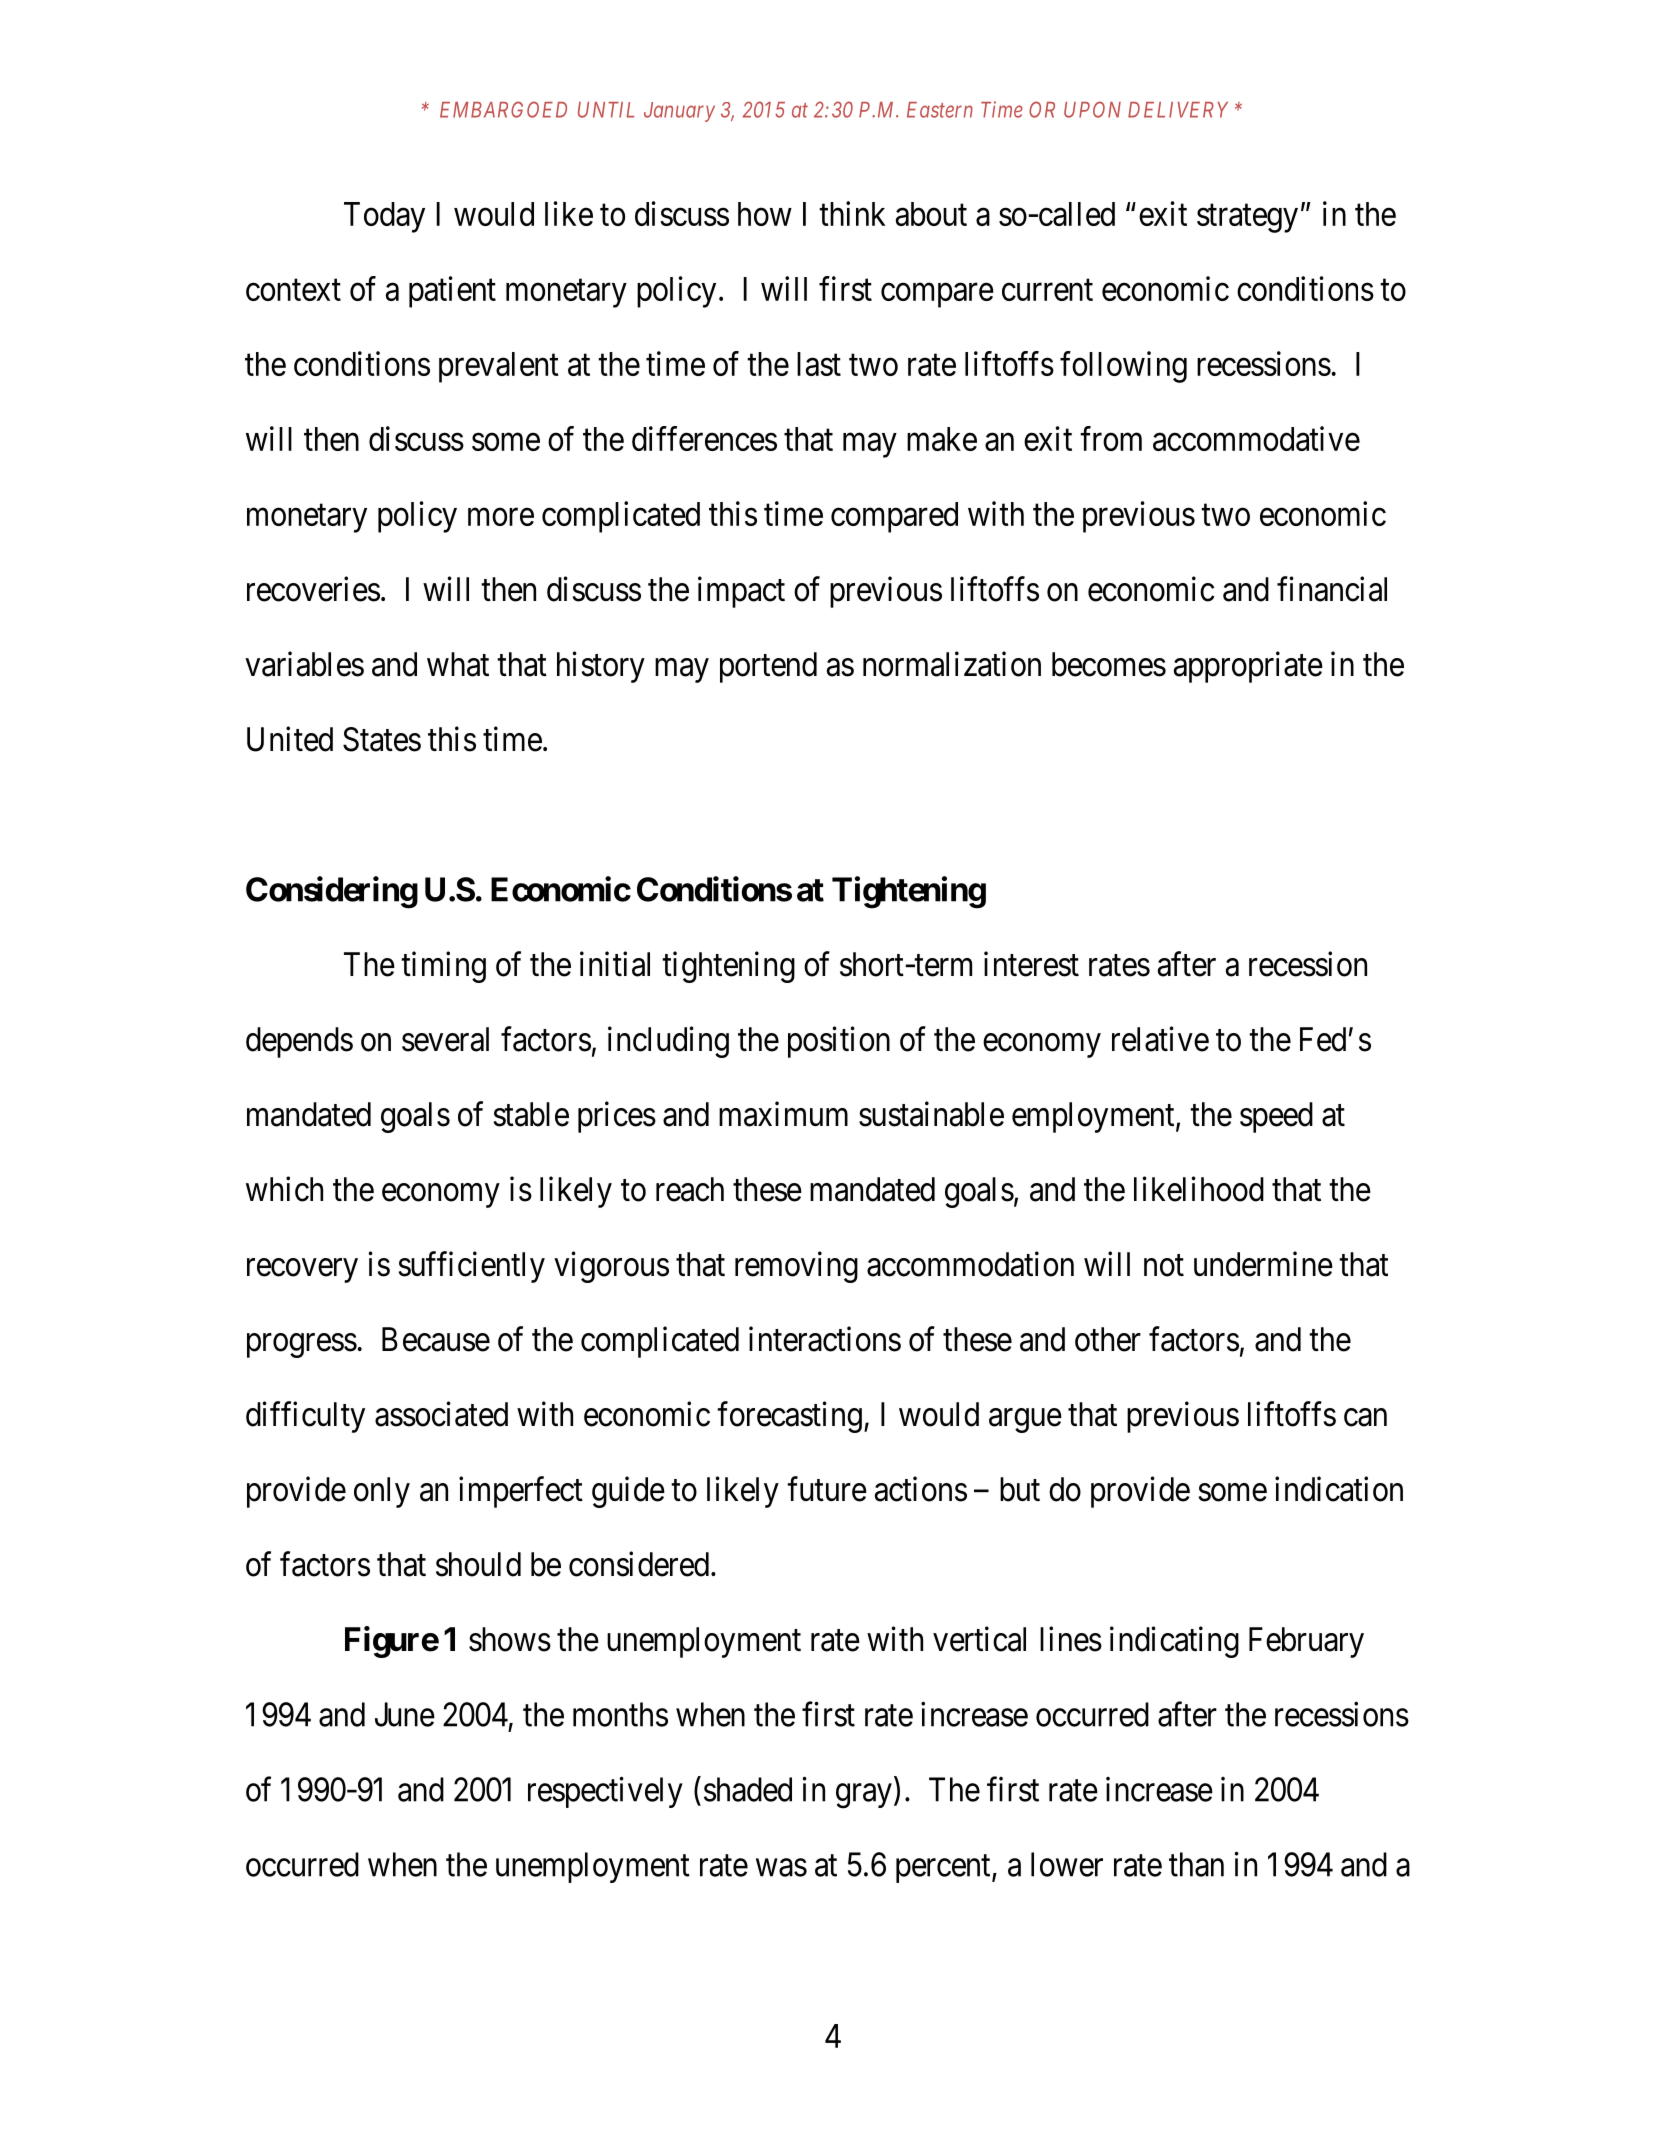 This image has height=2153, width=1664. Describe the element at coordinates (290, 739) in the image. I see `United` at that location.
